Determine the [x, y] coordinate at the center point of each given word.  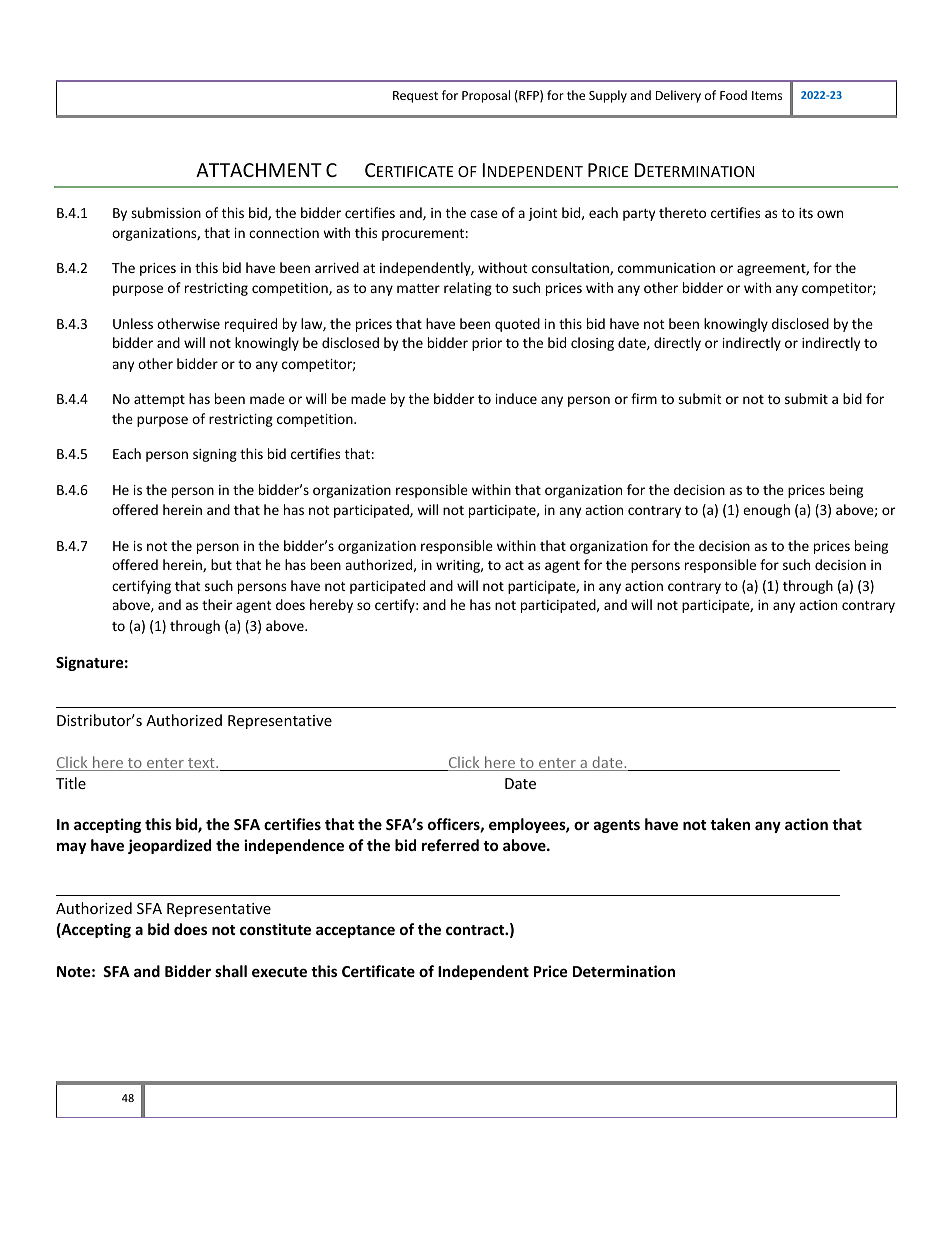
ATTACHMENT [259, 170]
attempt [159, 401]
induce [516, 398]
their [217, 604]
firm [644, 398]
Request [415, 97]
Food [733, 95]
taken [730, 824]
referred [450, 845]
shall [231, 971]
